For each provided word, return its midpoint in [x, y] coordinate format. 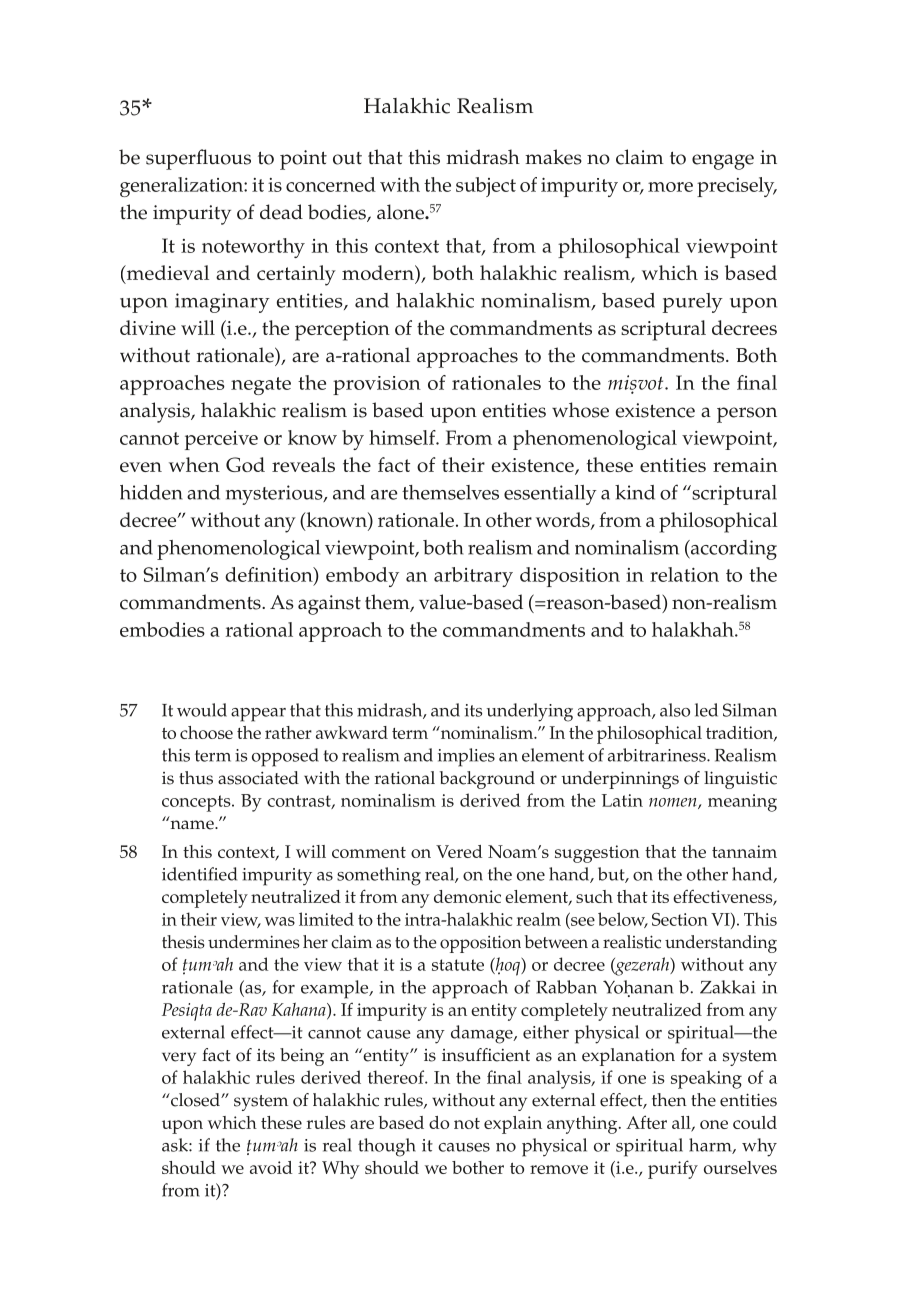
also [675, 710]
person [747, 415]
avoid [271, 1167]
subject [486, 187]
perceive [221, 440]
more [670, 187]
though [387, 1147]
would [202, 710]
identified [199, 874]
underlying [530, 712]
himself [403, 437]
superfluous [198, 159]
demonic [467, 896]
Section [680, 919]
